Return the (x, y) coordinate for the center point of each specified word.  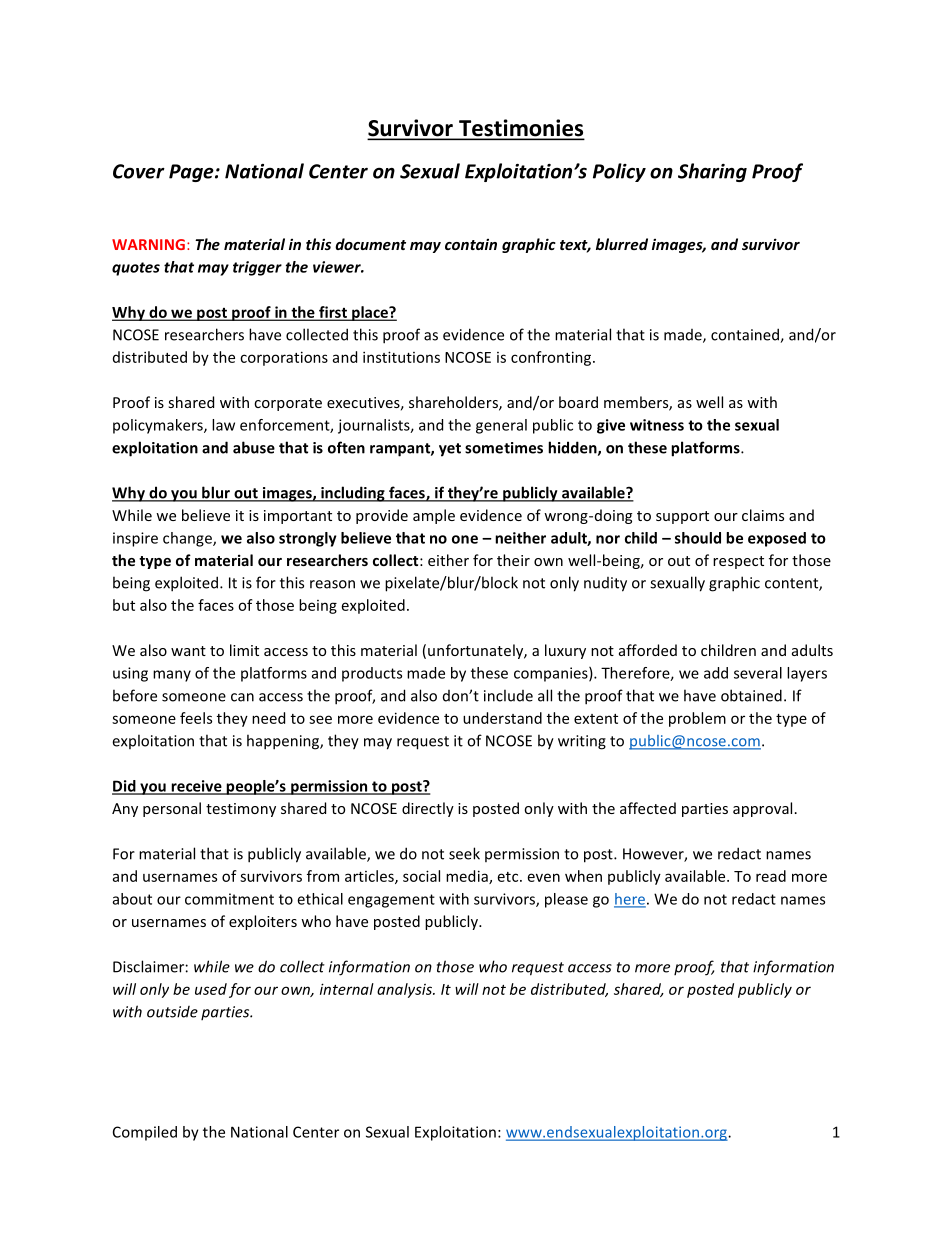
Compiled (145, 1133)
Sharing (712, 172)
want (188, 651)
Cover (139, 171)
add (716, 673)
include (508, 695)
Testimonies (520, 129)
